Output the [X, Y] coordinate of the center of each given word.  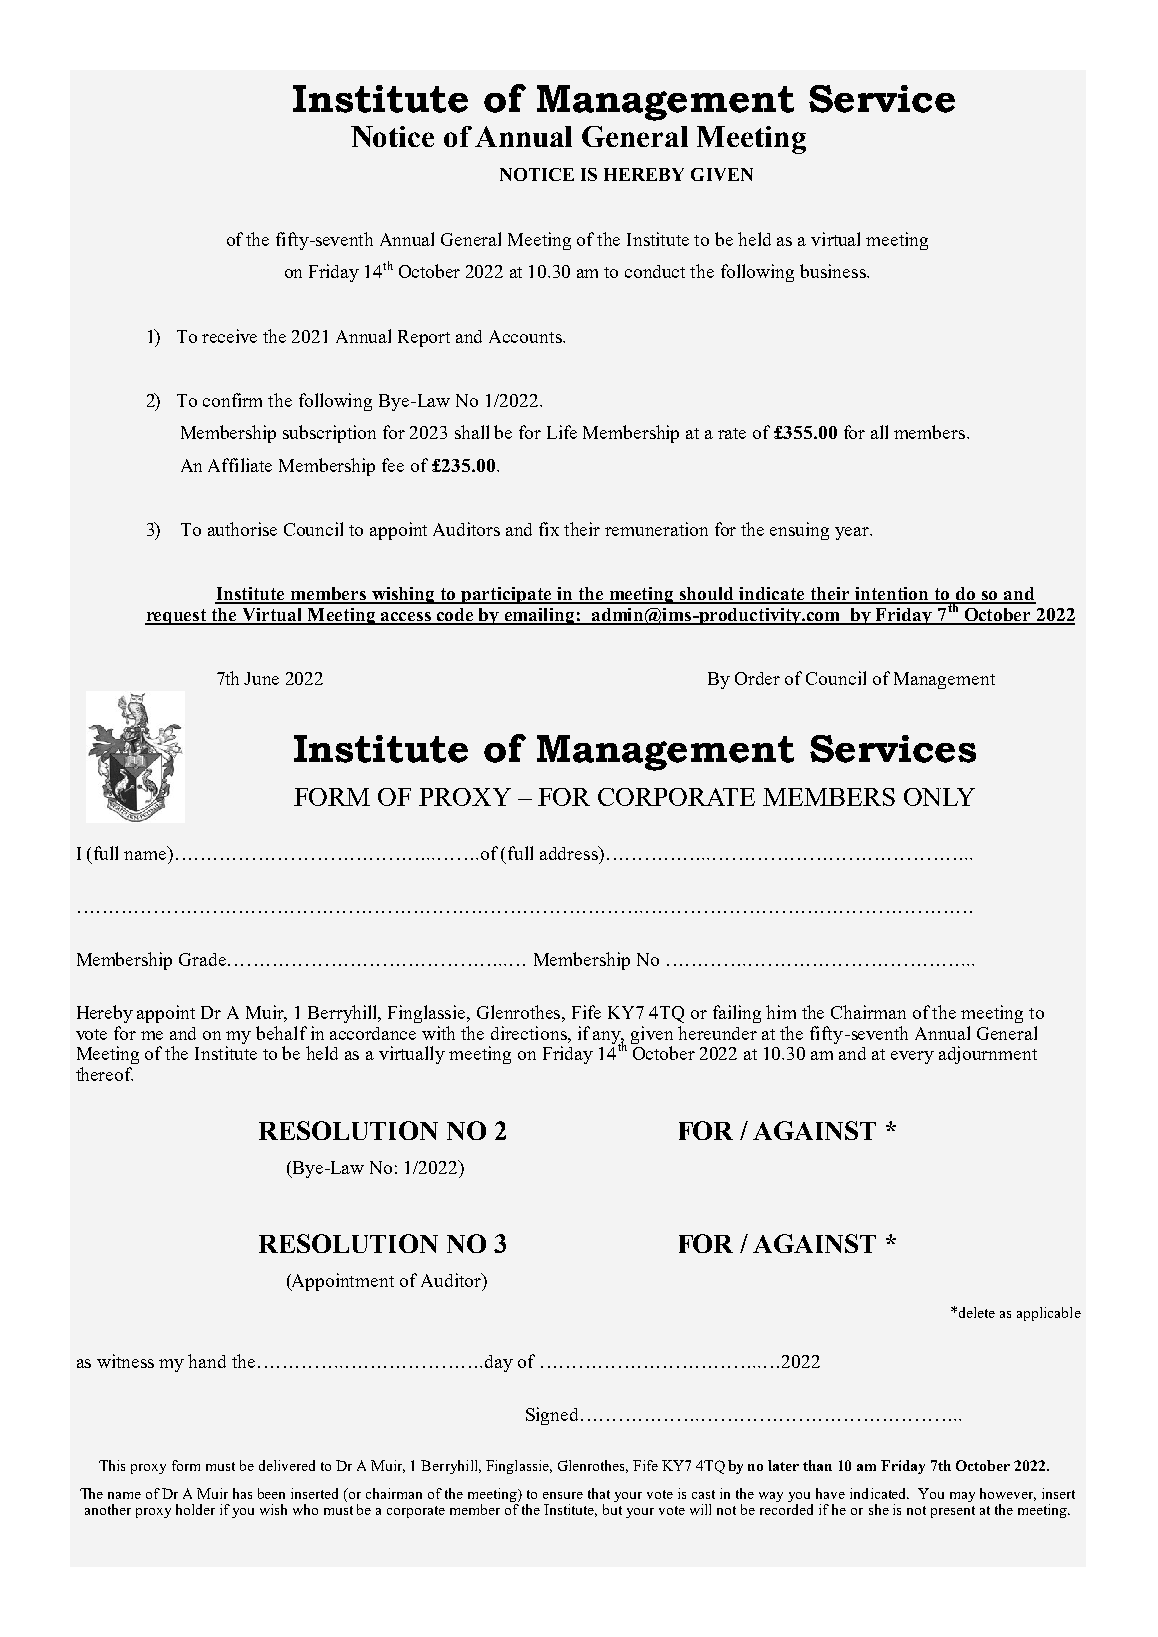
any [608, 1038]
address [570, 853]
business [834, 271]
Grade [202, 959]
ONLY [939, 797]
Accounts [526, 336]
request [177, 617]
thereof [104, 1074]
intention [892, 595]
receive [229, 336]
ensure [563, 1495]
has [242, 1493]
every [912, 1057]
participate [507, 595]
